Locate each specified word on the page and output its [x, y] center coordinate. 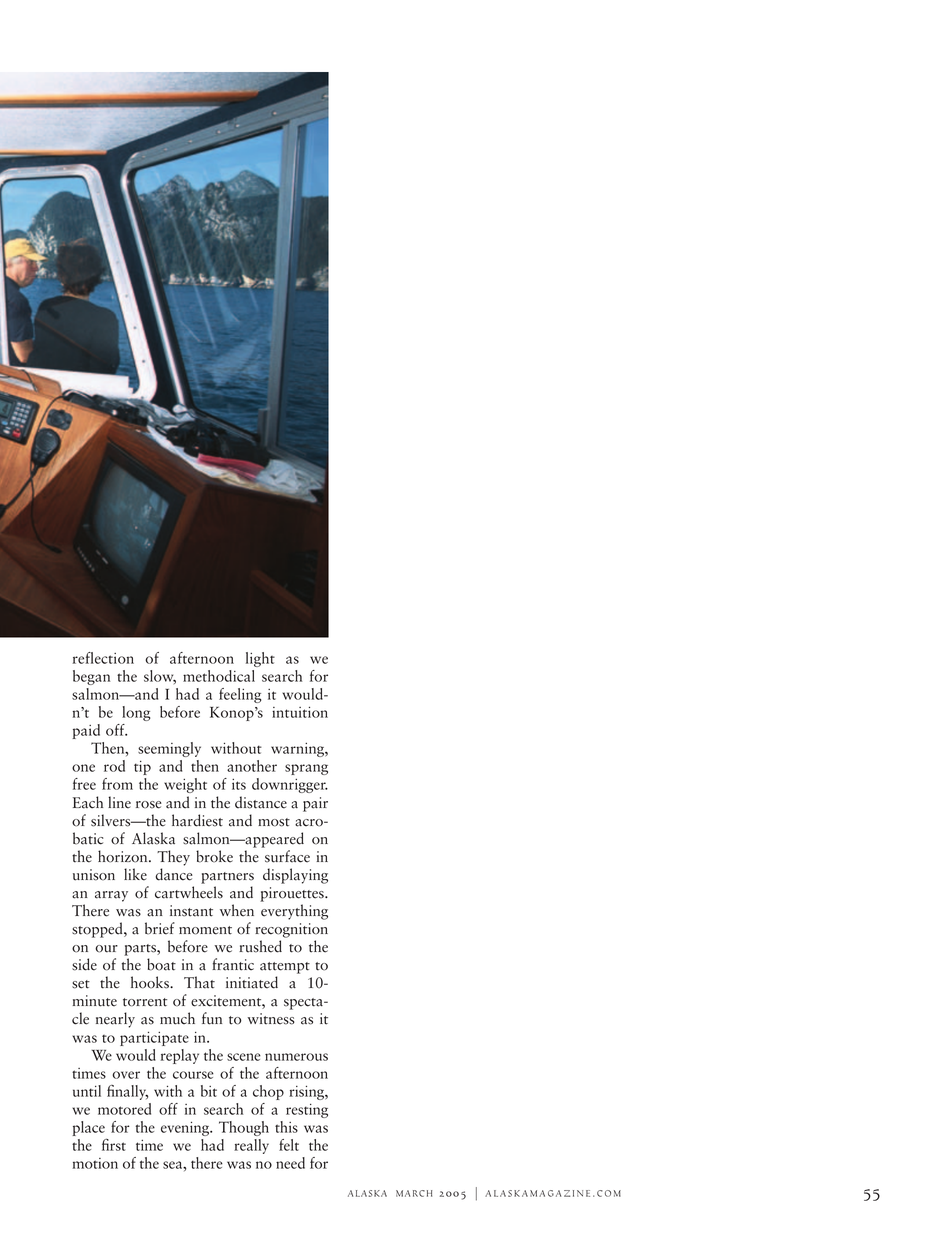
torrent [145, 1002]
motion [95, 1163]
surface [287, 856]
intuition [300, 712]
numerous [296, 1057]
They [173, 858]
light [260, 659]
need [290, 1163]
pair [315, 804]
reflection [103, 658]
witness [271, 1019]
